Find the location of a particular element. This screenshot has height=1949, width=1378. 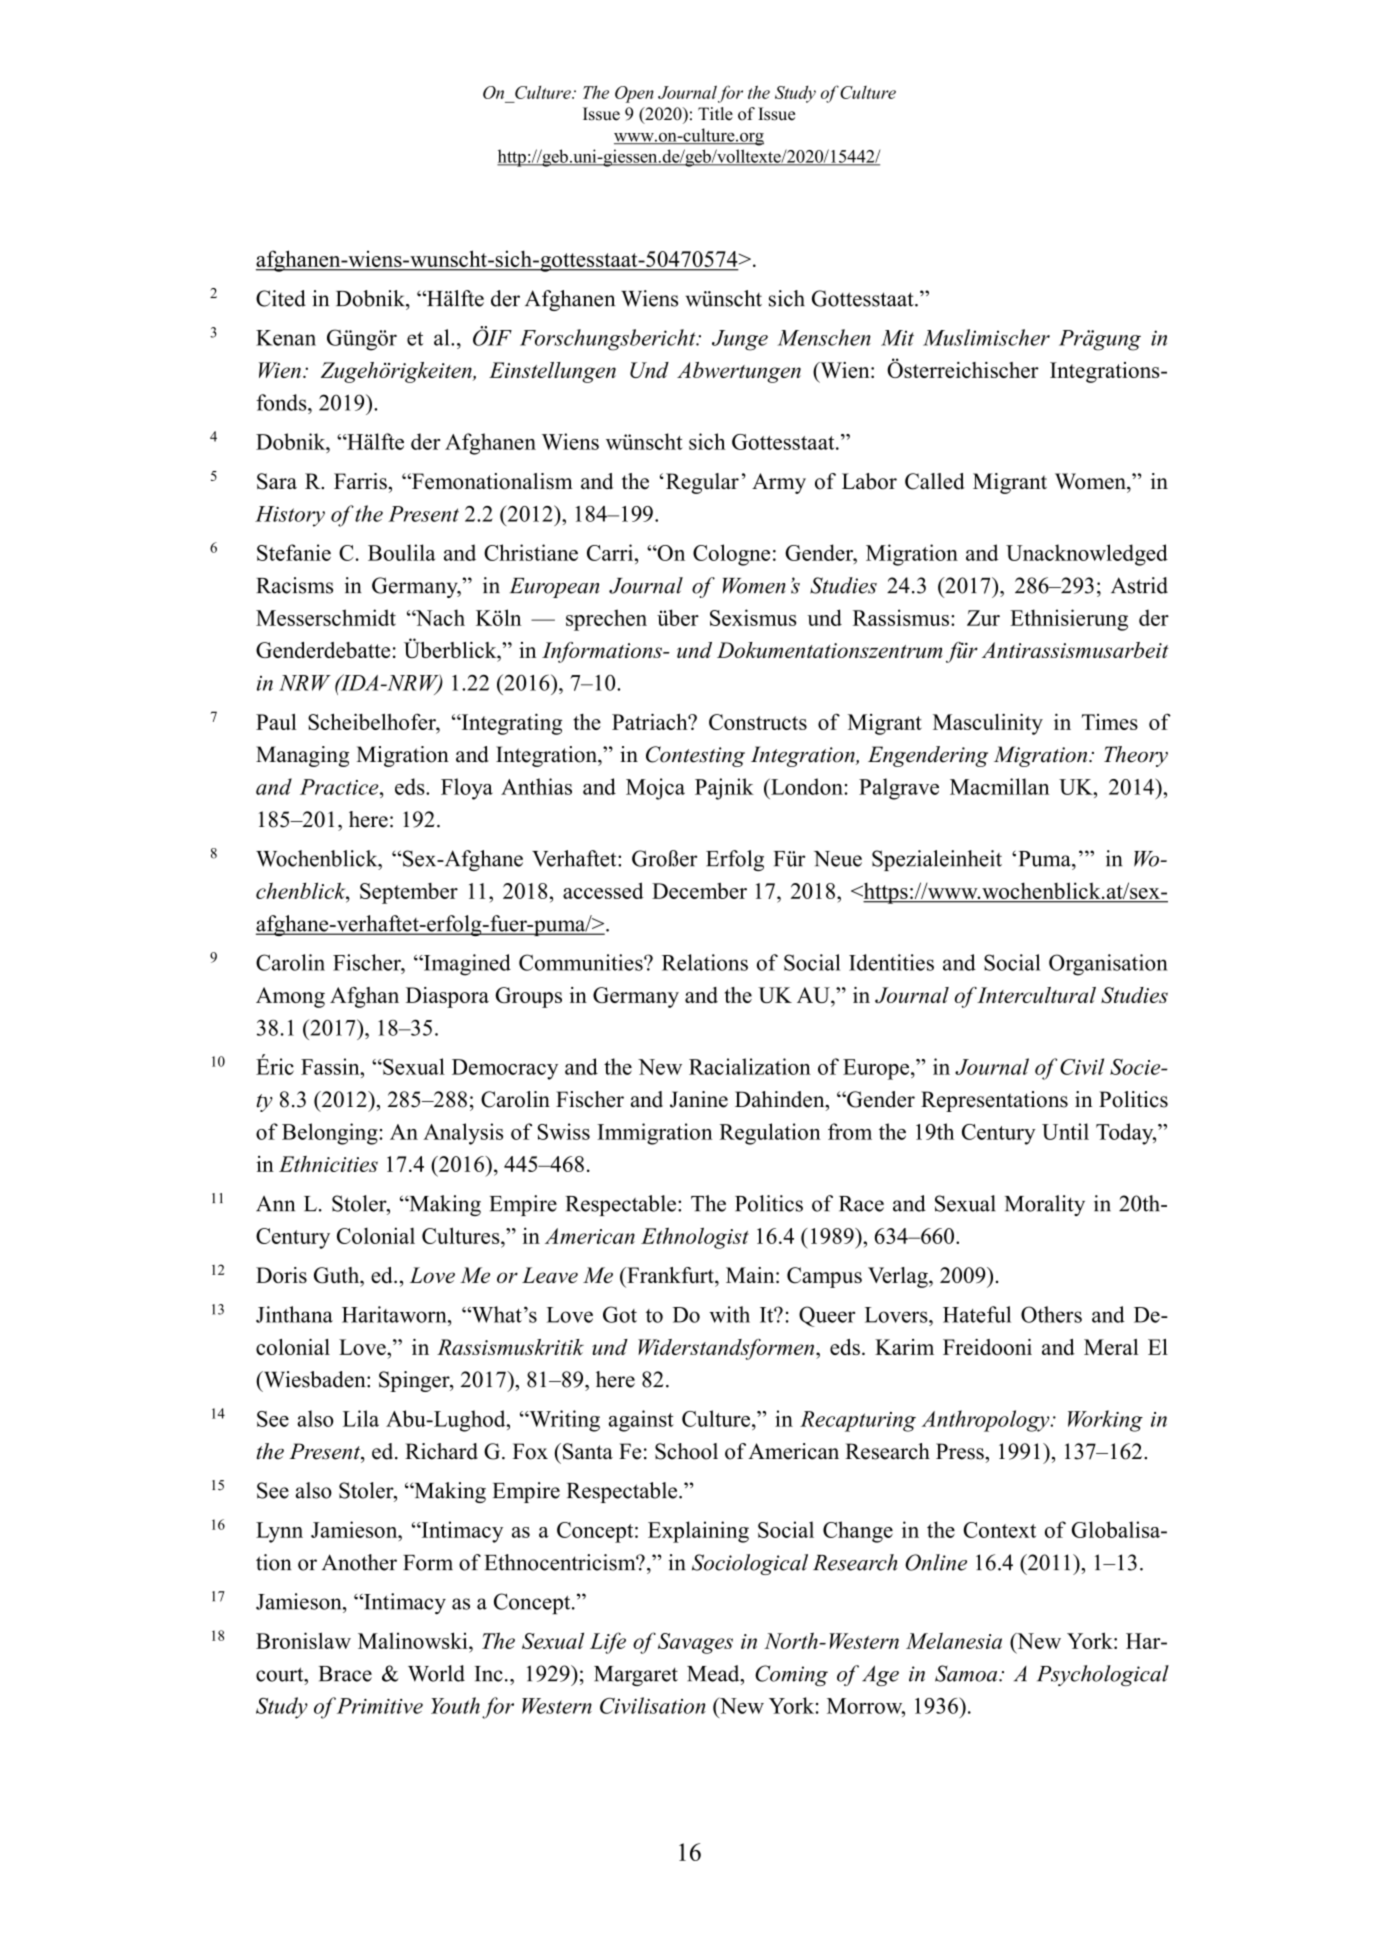

Title is located at coordinates (715, 114).
